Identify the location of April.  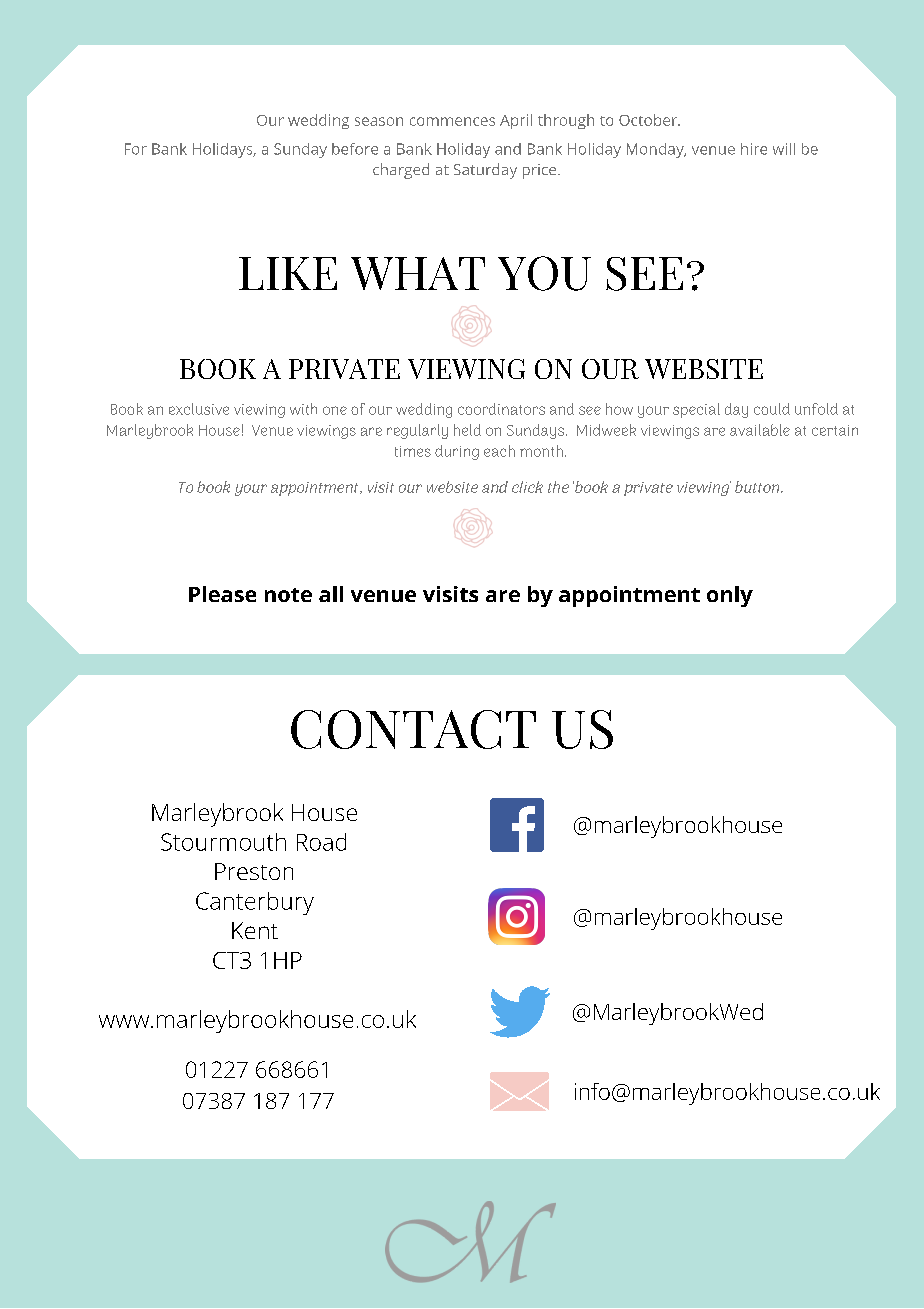
(516, 121).
